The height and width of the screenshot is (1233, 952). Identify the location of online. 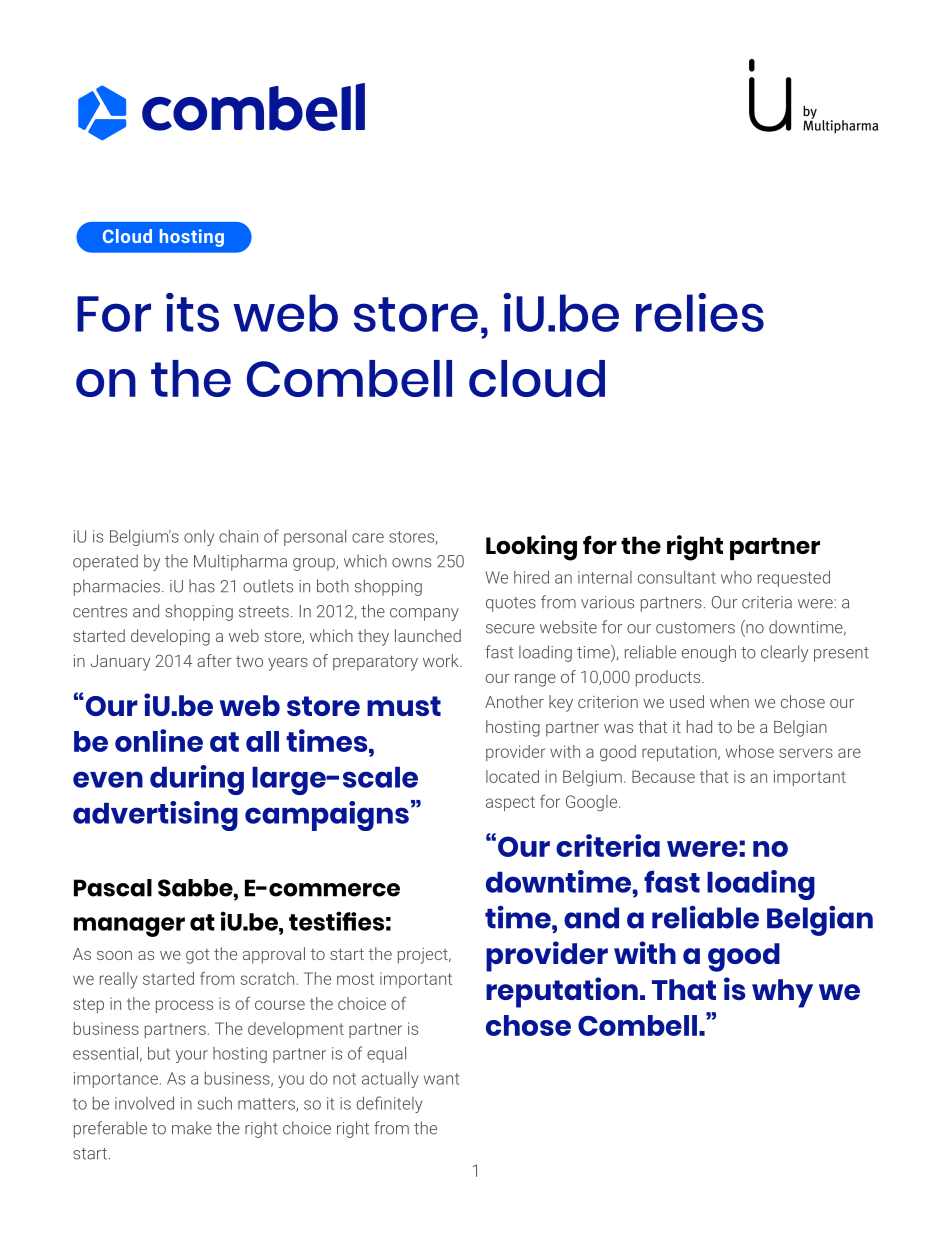
(159, 740).
